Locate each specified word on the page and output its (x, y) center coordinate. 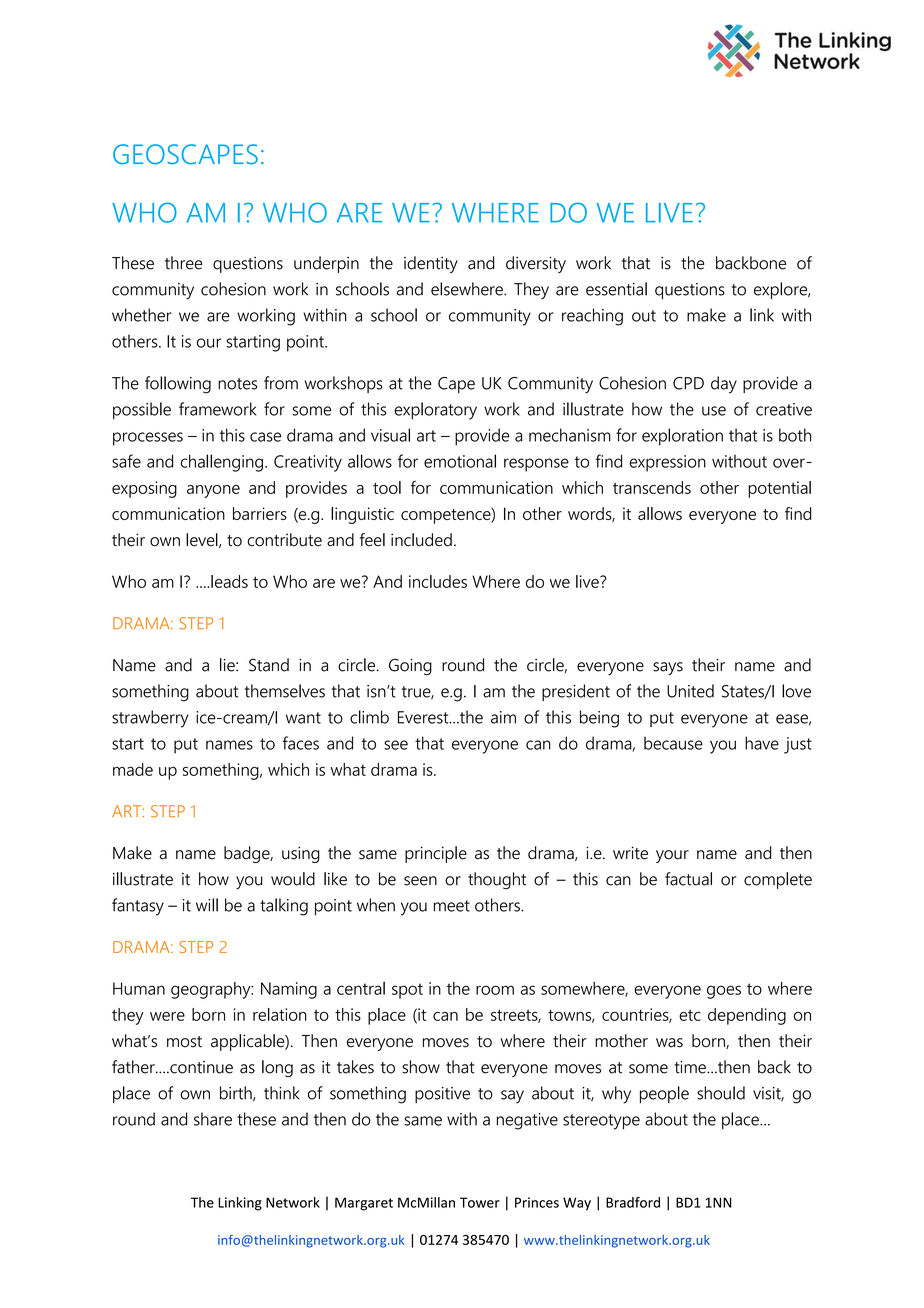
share (213, 1119)
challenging (221, 463)
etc (690, 1015)
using (301, 854)
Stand (269, 665)
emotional (460, 461)
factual (688, 879)
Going (410, 666)
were (167, 1016)
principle (436, 854)
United (690, 691)
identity (431, 264)
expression (667, 463)
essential (616, 289)
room (495, 990)
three (183, 263)
